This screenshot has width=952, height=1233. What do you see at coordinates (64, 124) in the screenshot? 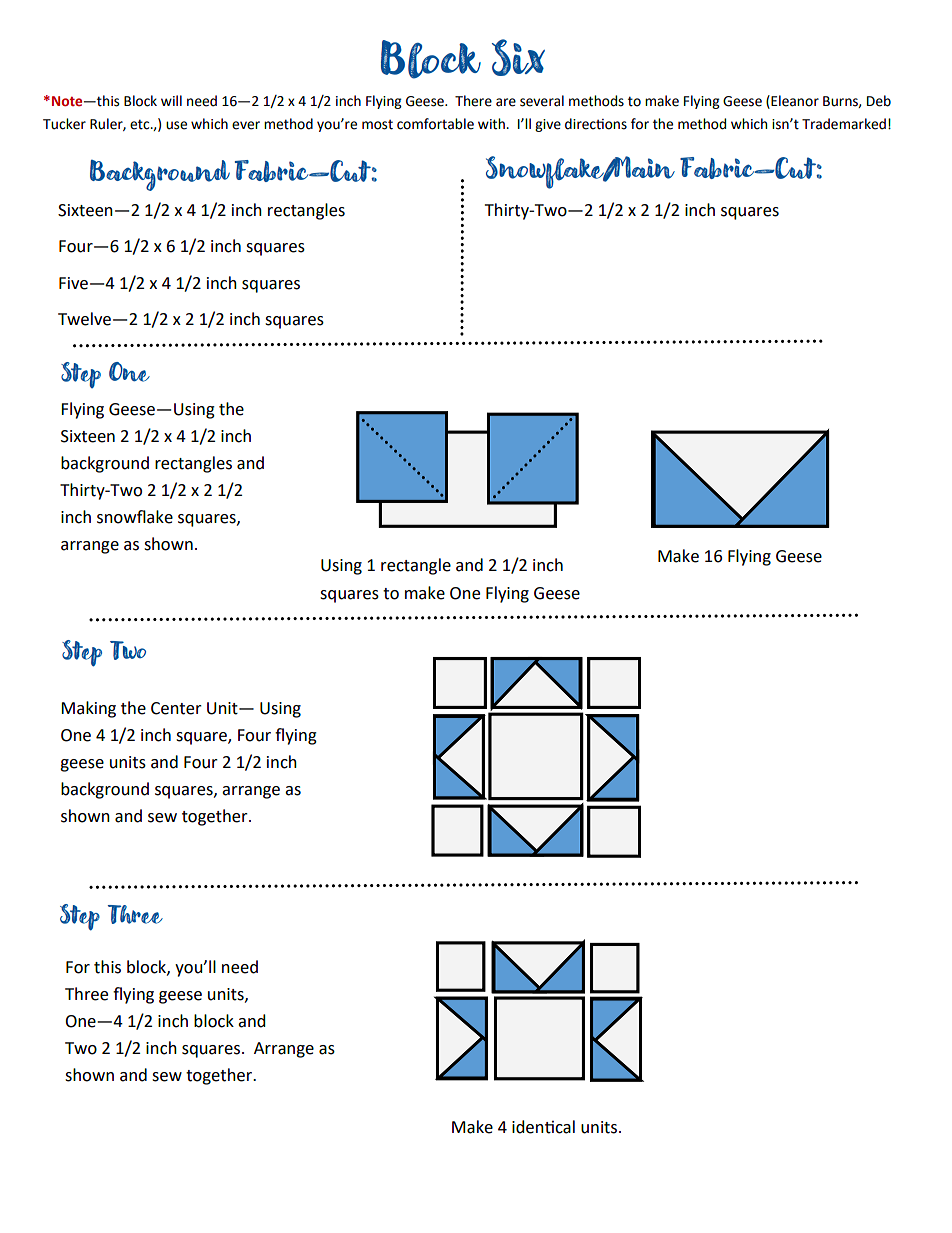
I see `Tucker` at bounding box center [64, 124].
